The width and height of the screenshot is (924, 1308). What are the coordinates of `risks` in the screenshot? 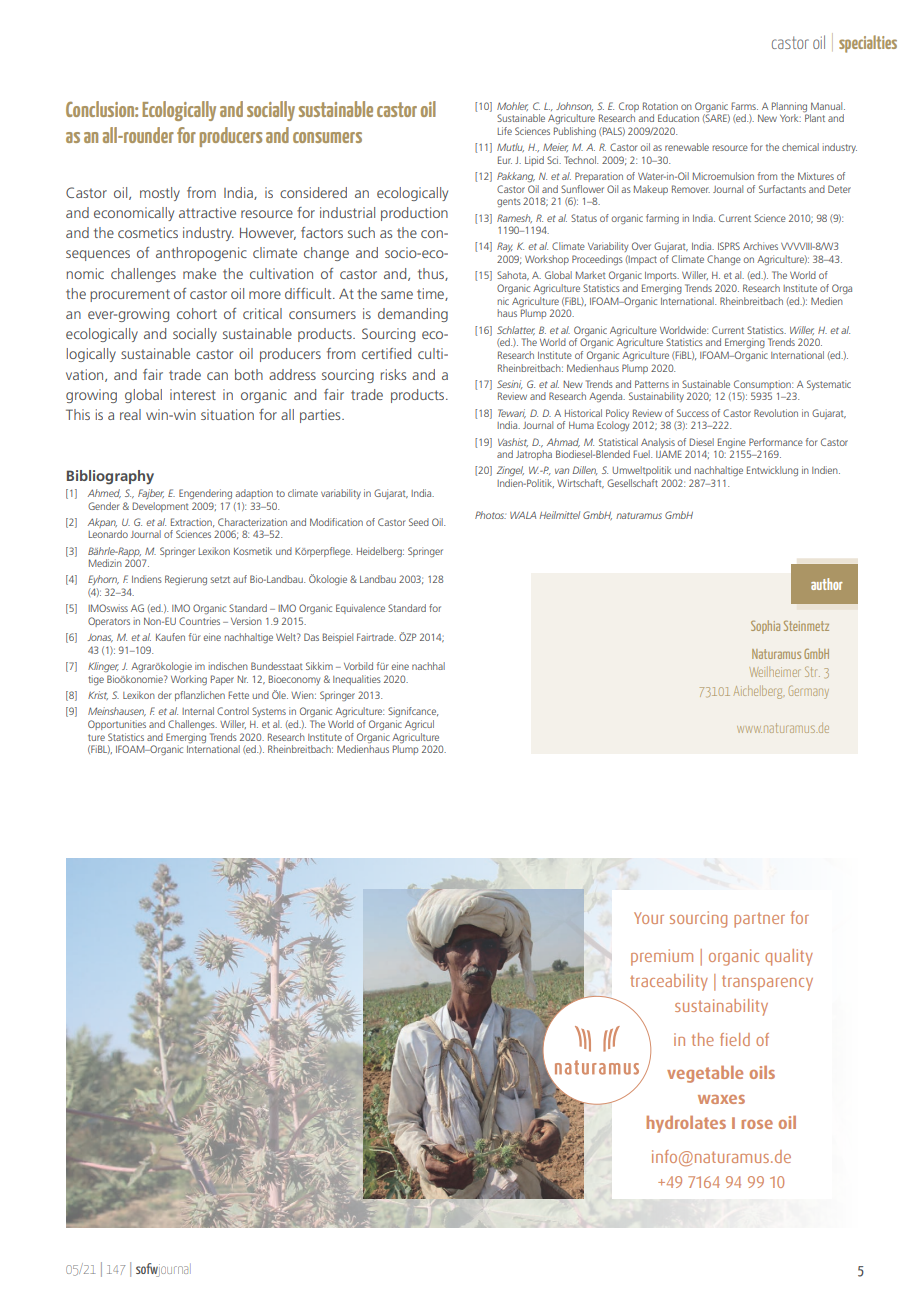 It's located at (393, 374).
